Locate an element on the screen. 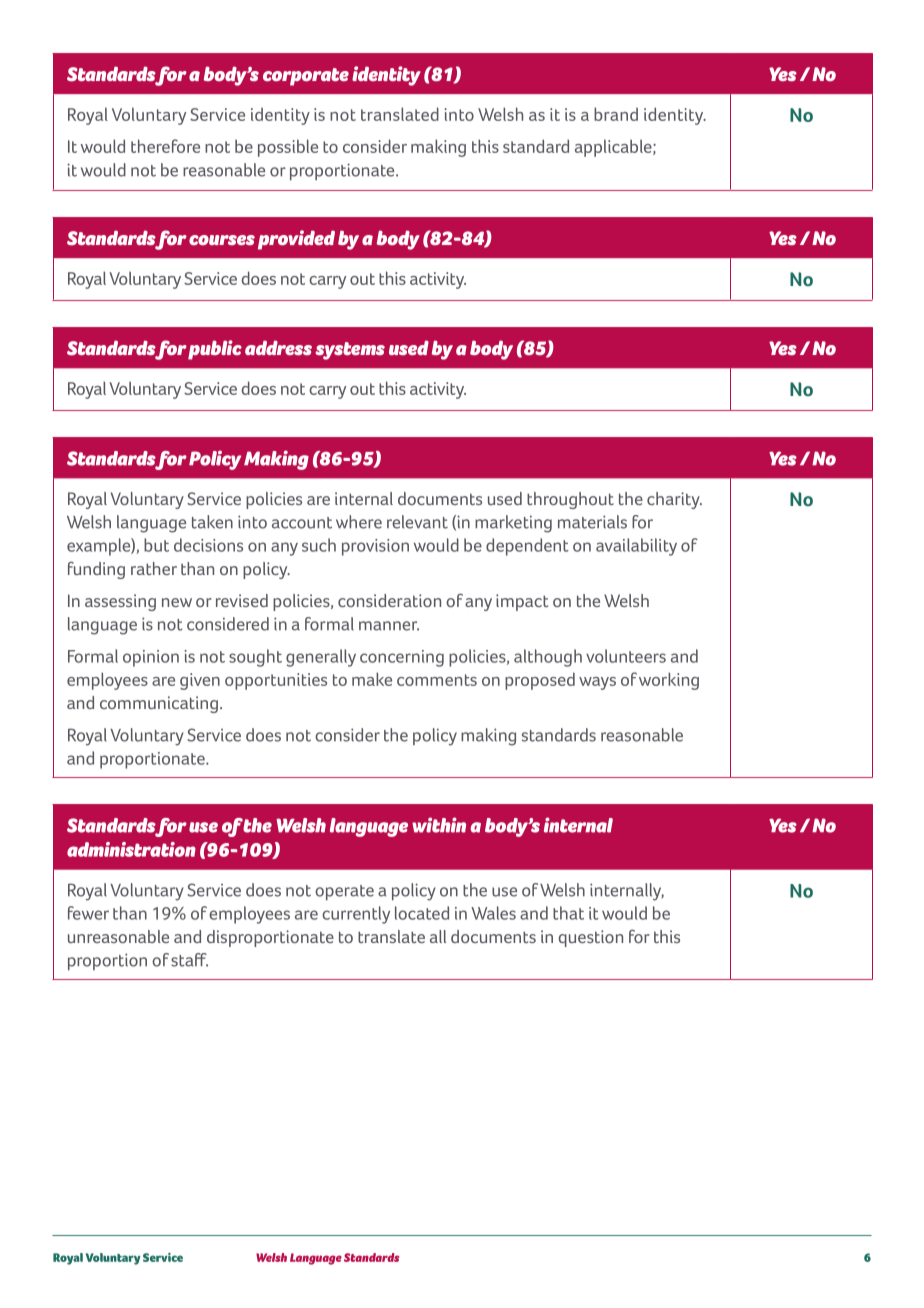  opinion is located at coordinates (151, 658).
